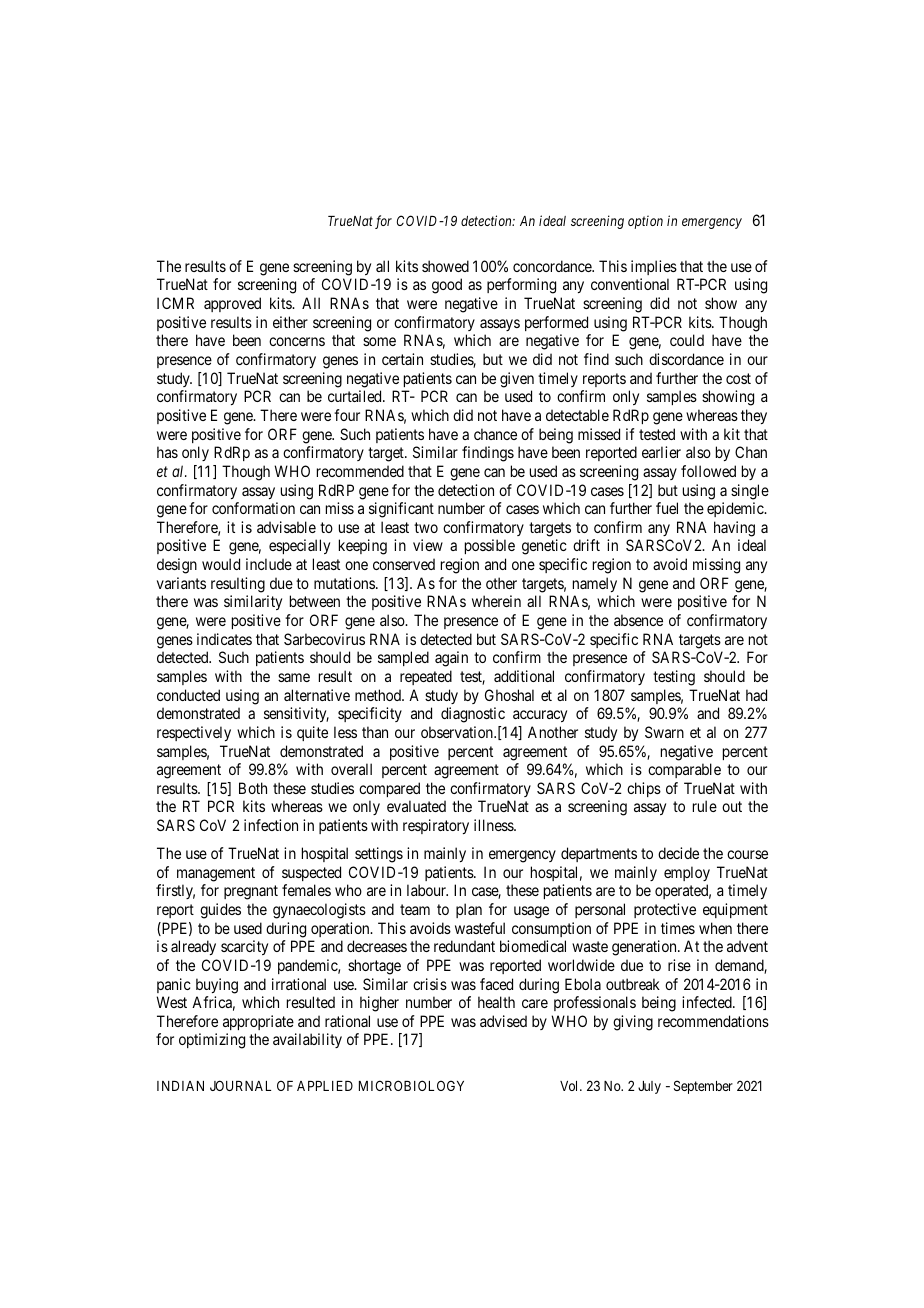  I want to click on had, so click(756, 695).
